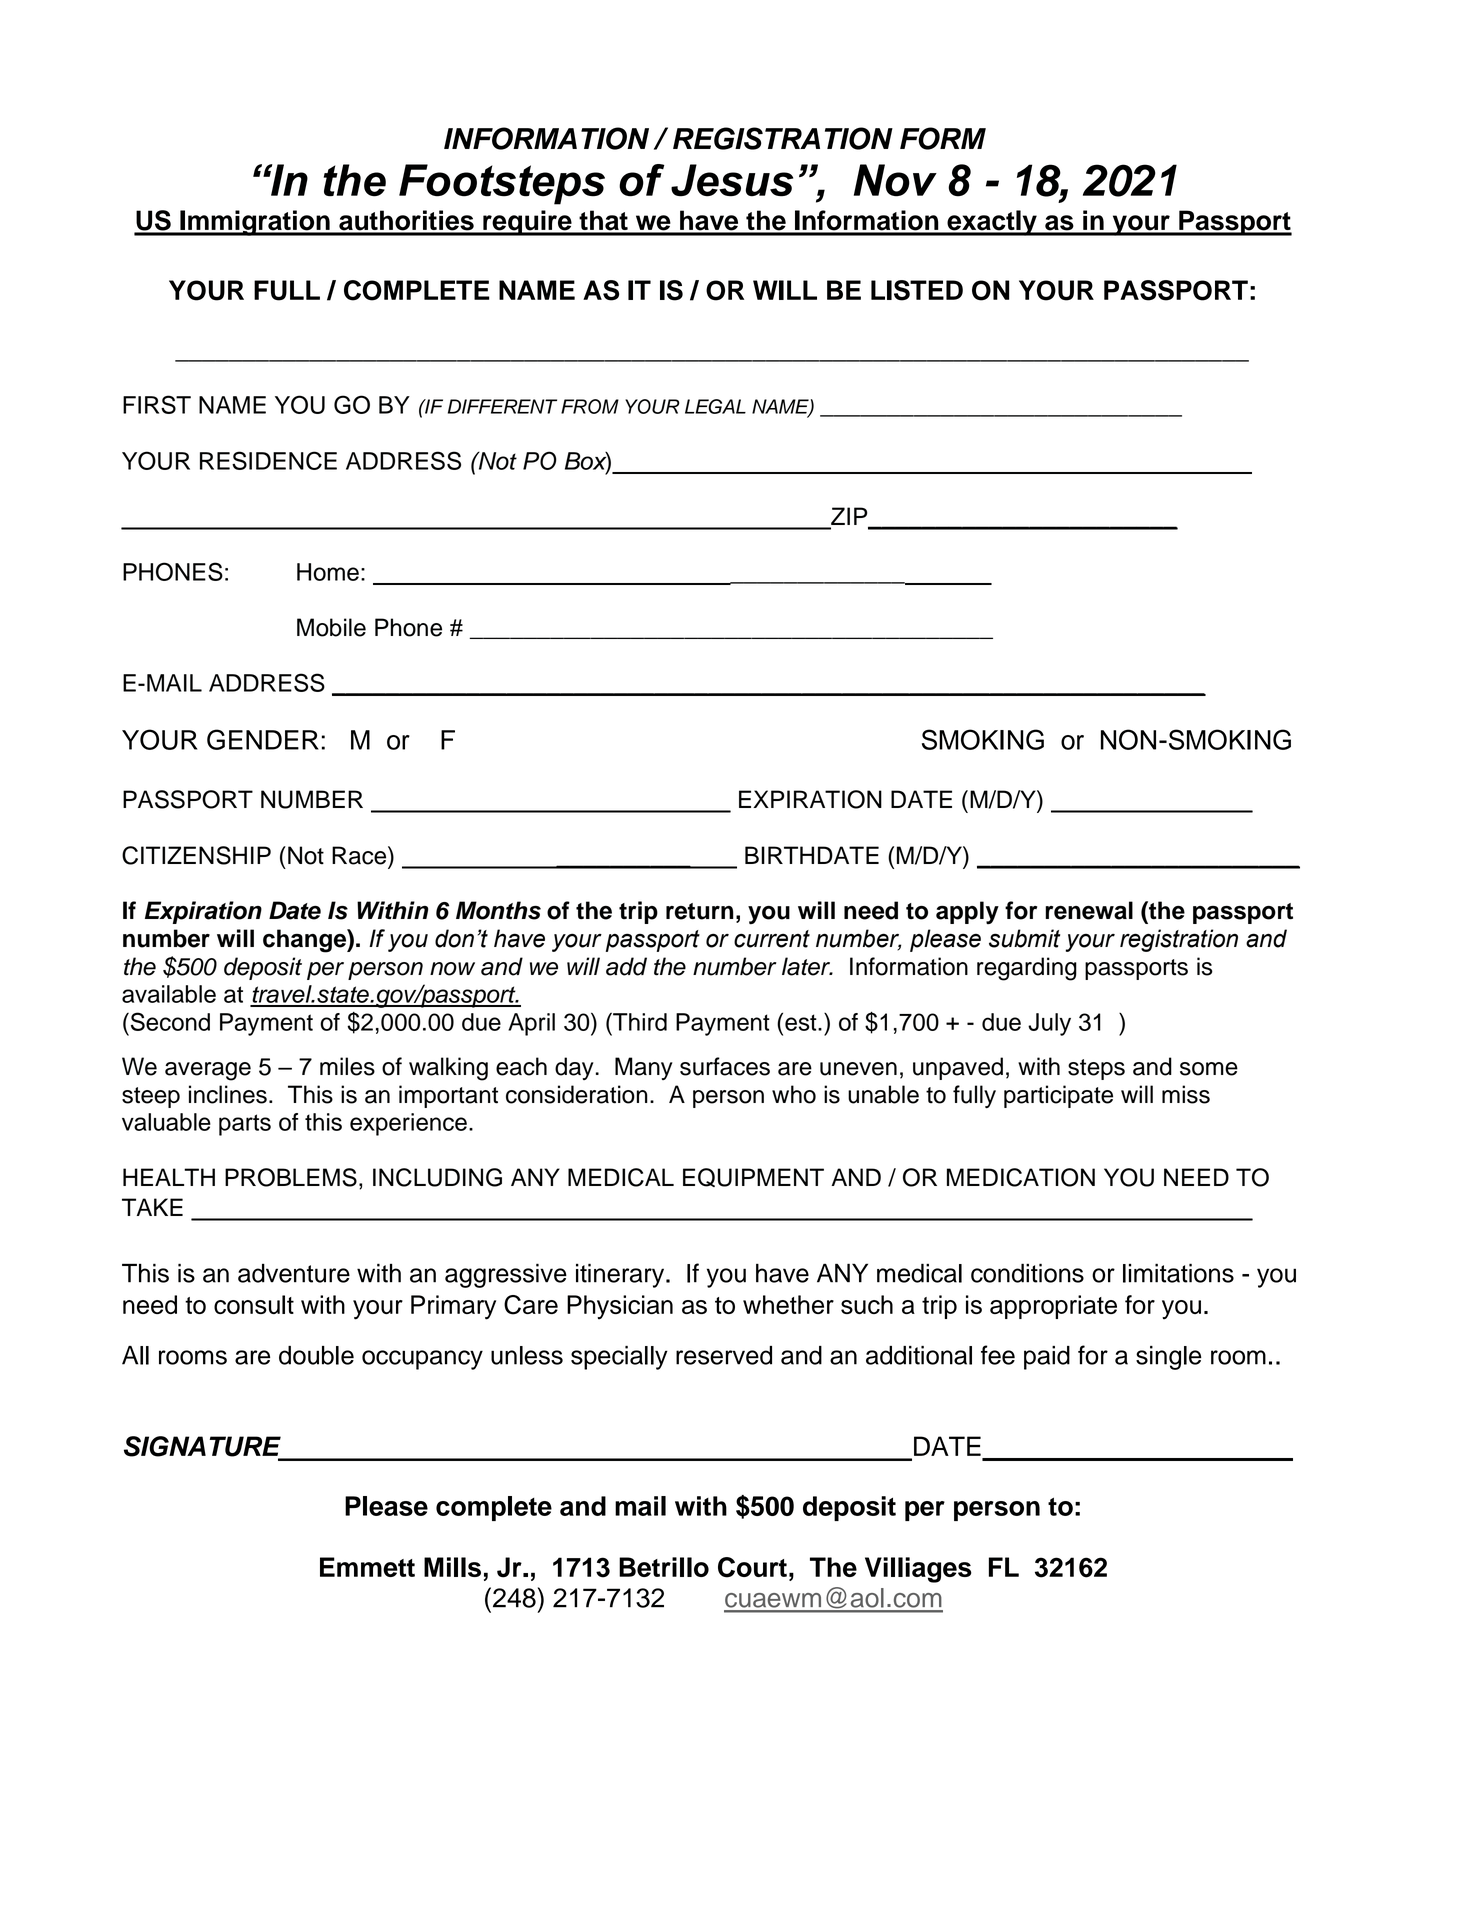  What do you see at coordinates (1047, 1358) in the screenshot?
I see `paid` at bounding box center [1047, 1358].
